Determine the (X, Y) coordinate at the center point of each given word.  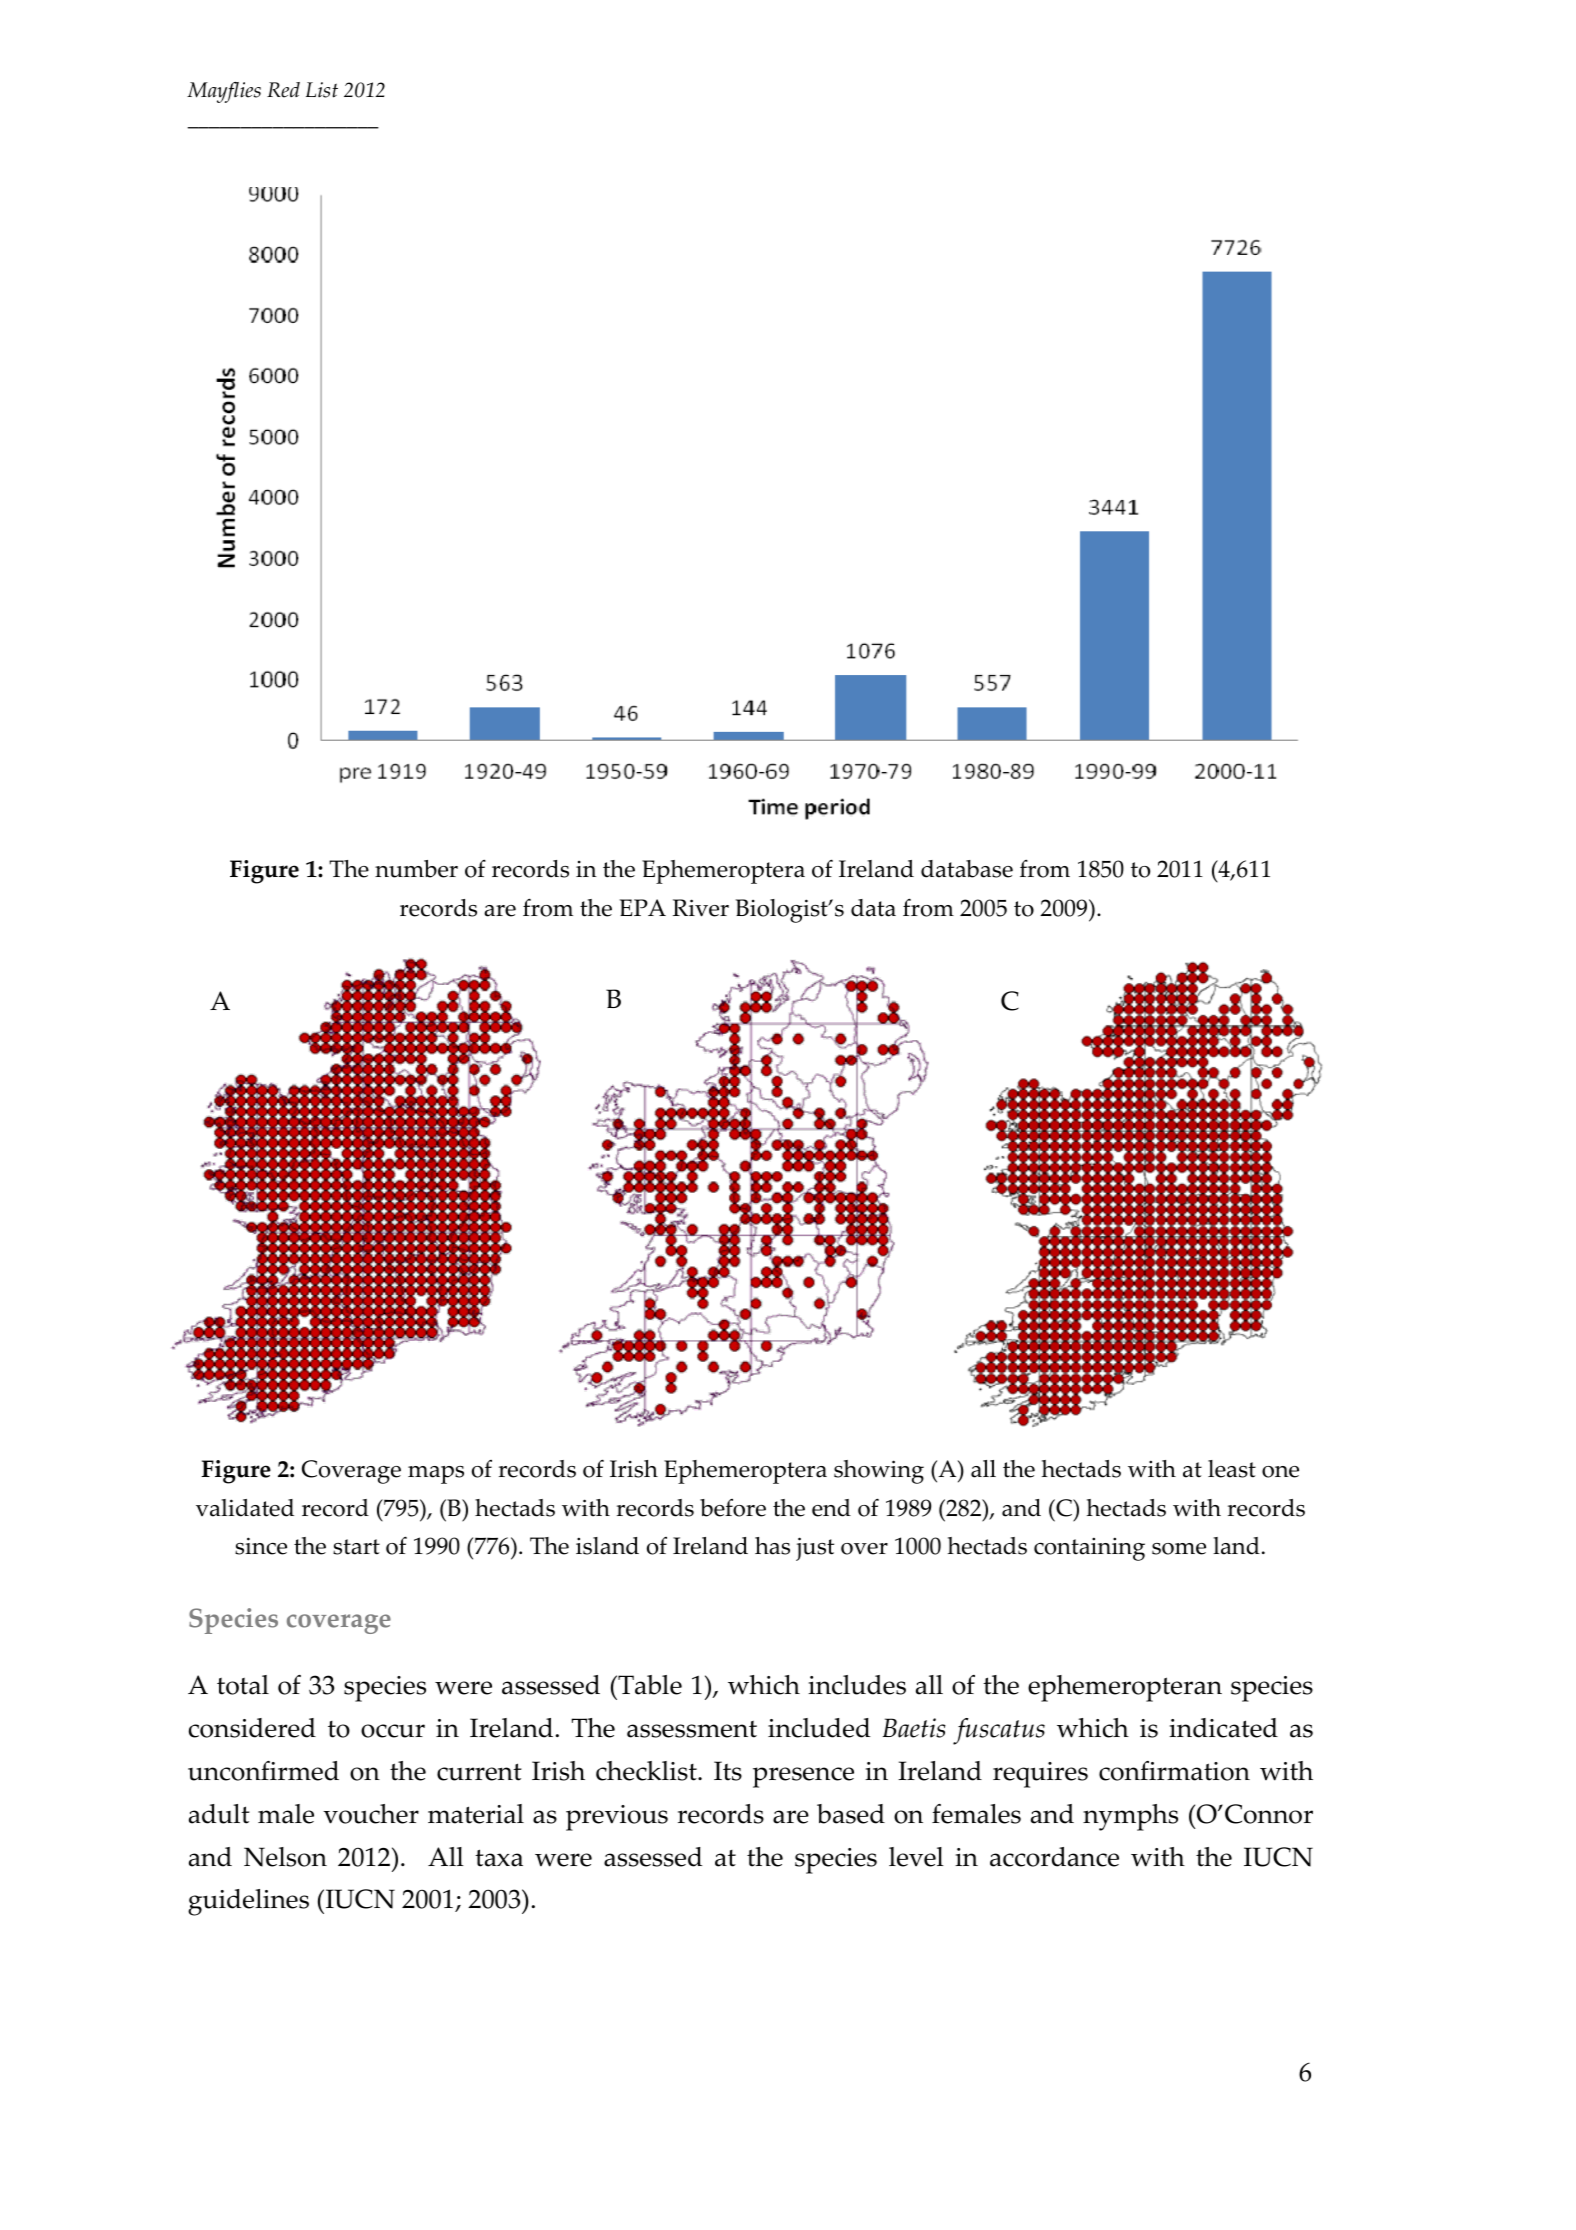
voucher (371, 1814)
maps (436, 1475)
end (831, 1508)
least (1232, 1469)
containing (1089, 1549)
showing (879, 1472)
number (416, 869)
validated (245, 1508)
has (772, 1546)
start (356, 1547)
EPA (643, 907)
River (701, 908)
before (733, 1508)
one (1280, 1472)
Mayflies (224, 92)
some (1179, 1549)
